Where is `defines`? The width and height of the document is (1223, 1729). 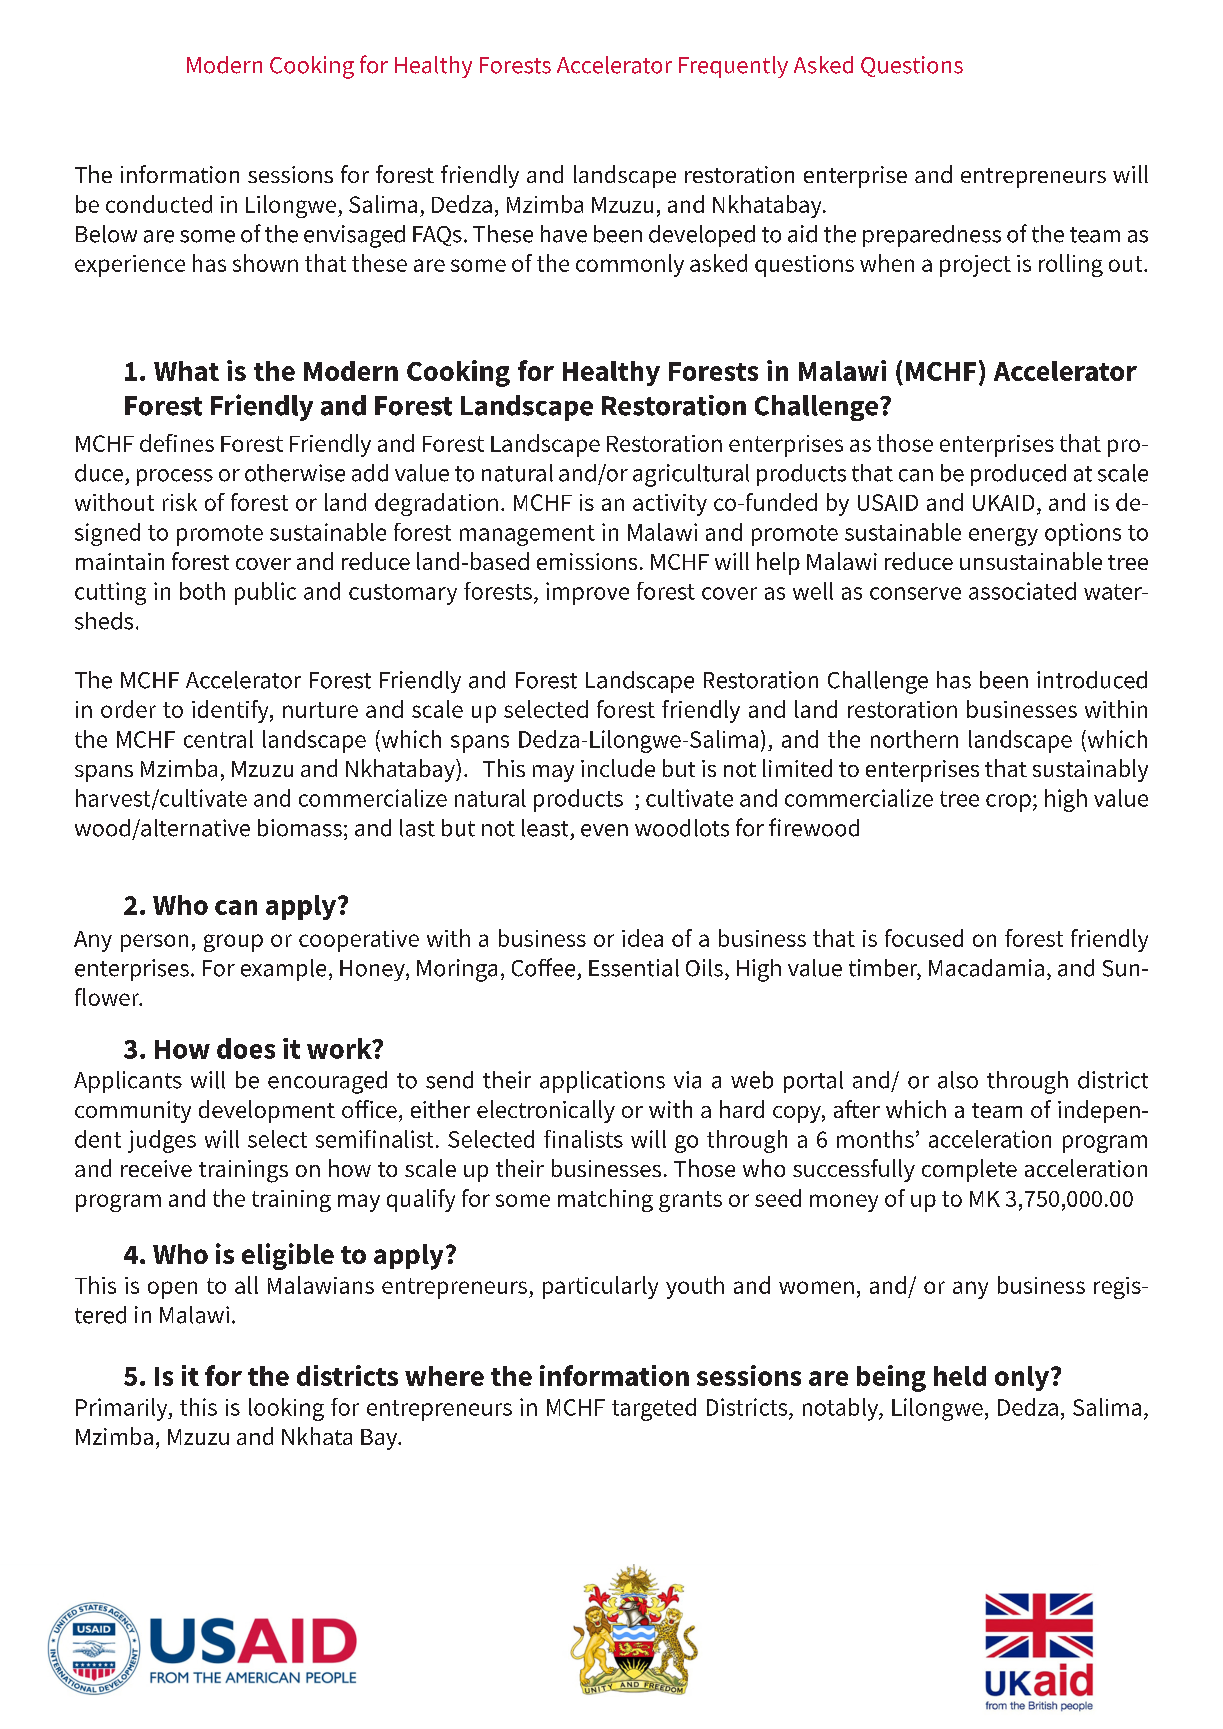
defines is located at coordinates (177, 443).
